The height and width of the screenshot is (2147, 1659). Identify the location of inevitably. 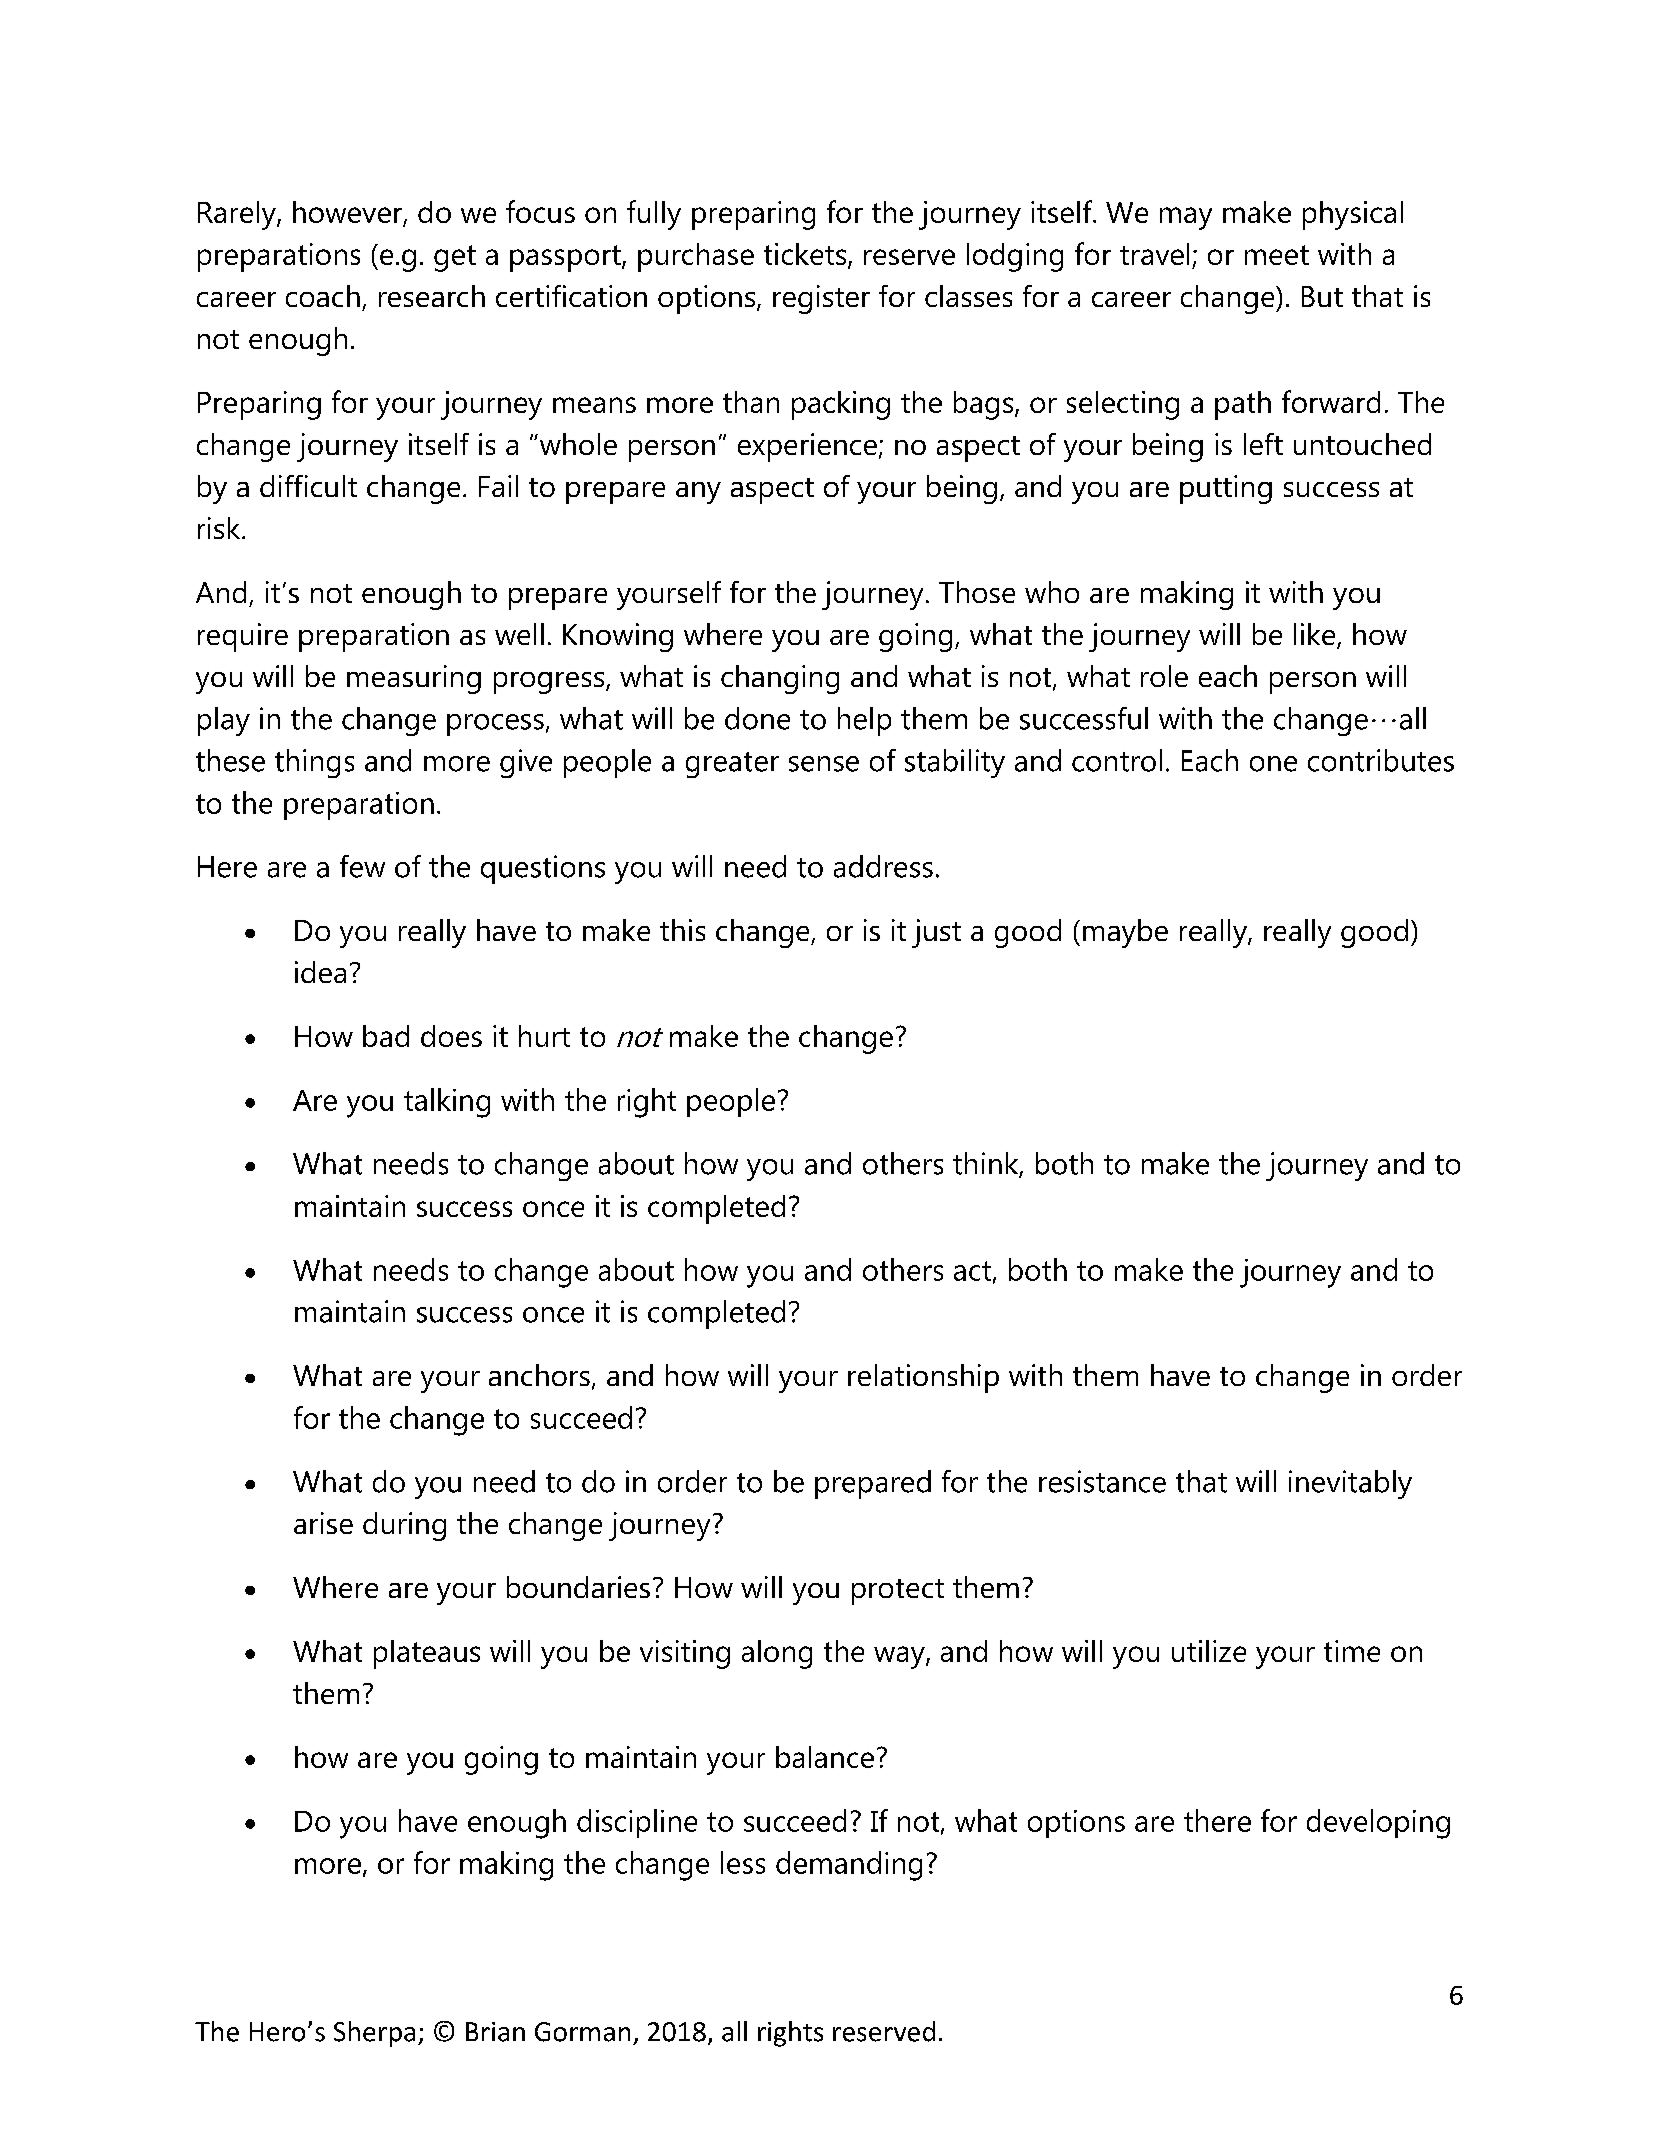
(1350, 1484).
